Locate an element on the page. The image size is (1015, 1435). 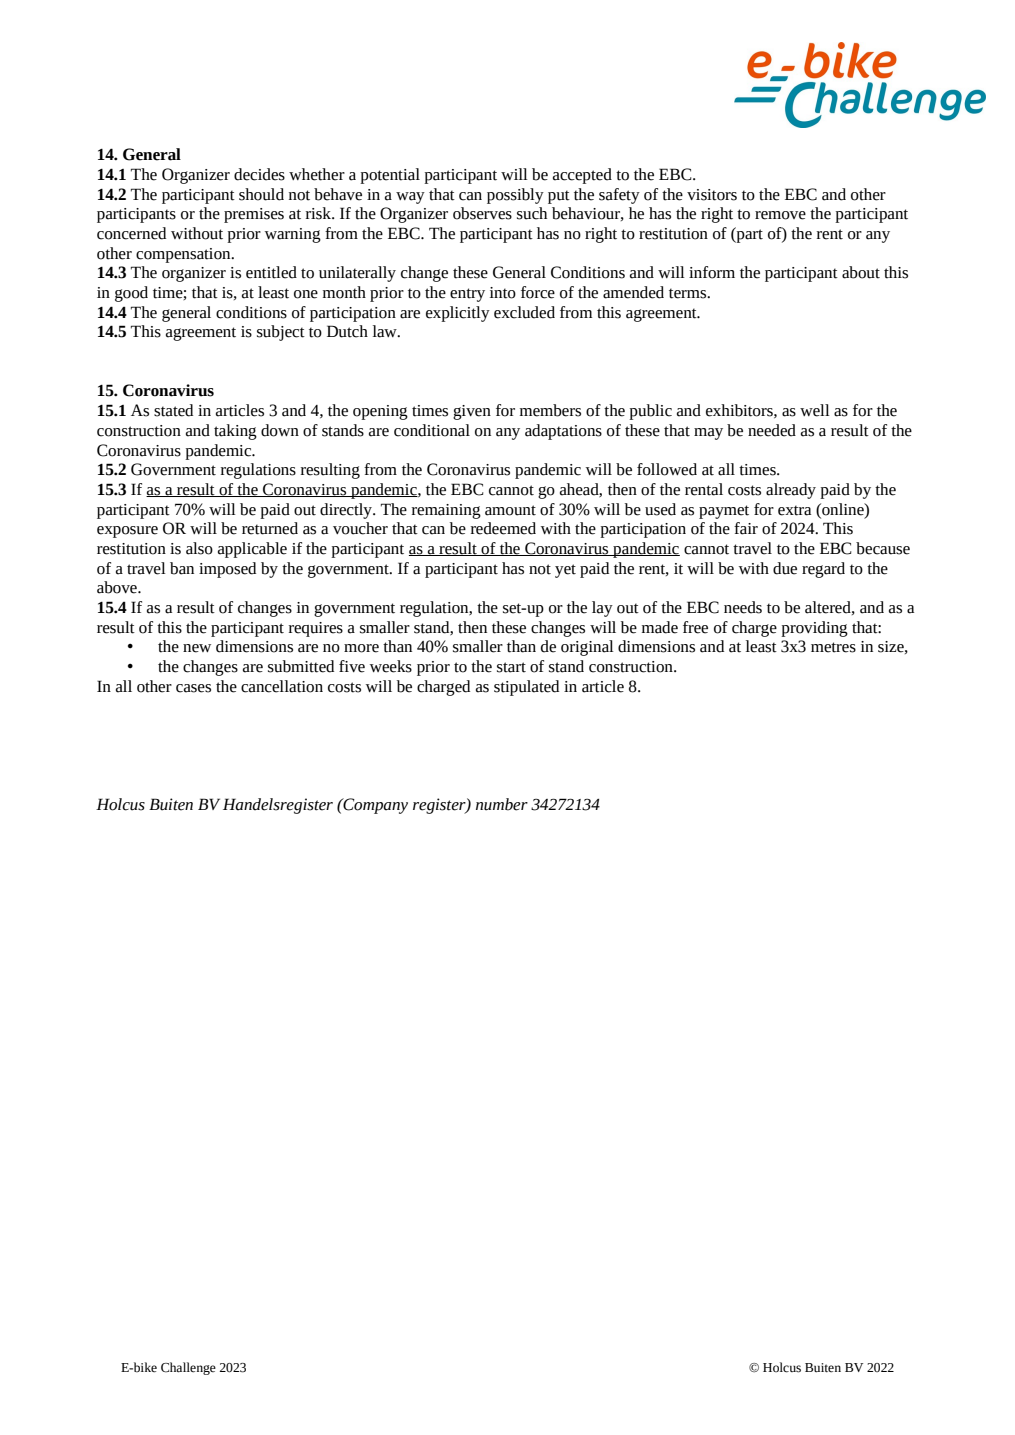
number is located at coordinates (502, 804).
